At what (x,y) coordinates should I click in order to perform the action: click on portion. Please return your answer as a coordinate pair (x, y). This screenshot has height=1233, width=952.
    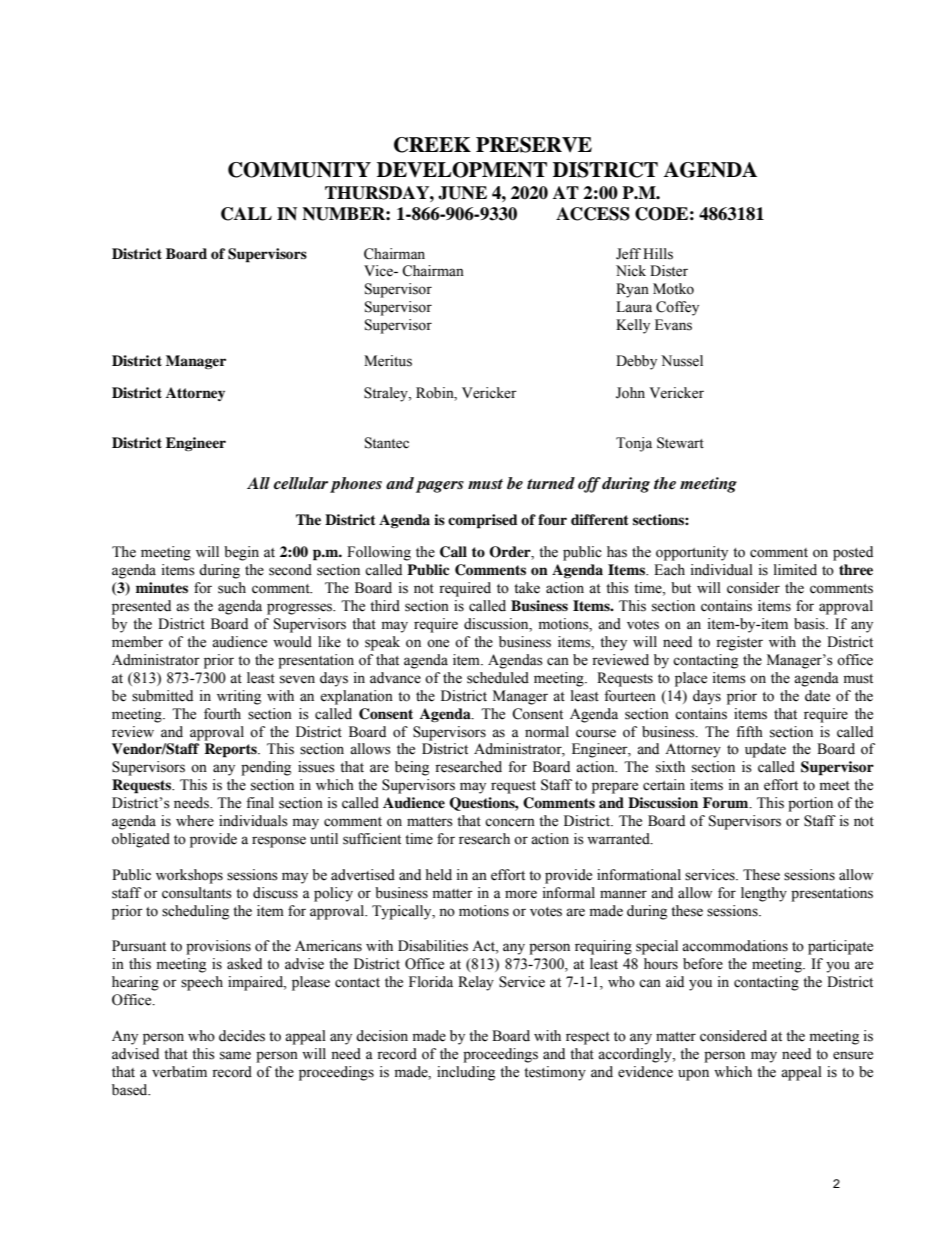
    Looking at the image, I should click on (810, 804).
